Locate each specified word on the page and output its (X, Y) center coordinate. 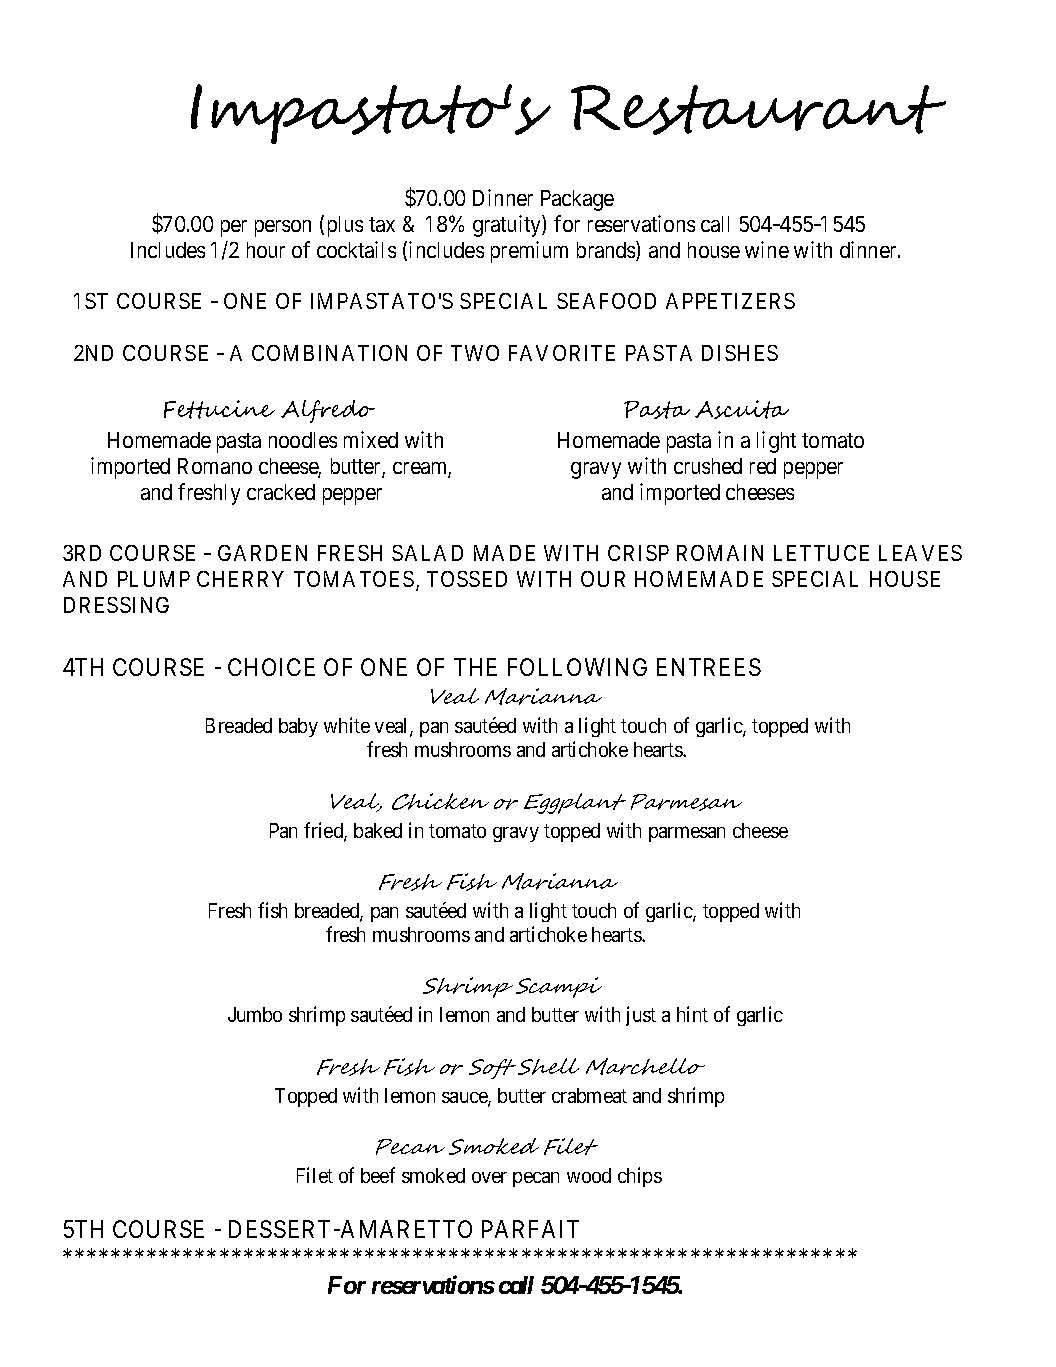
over (489, 1177)
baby (298, 727)
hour (266, 250)
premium (529, 252)
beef (378, 1175)
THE (475, 667)
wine (767, 249)
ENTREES (709, 667)
